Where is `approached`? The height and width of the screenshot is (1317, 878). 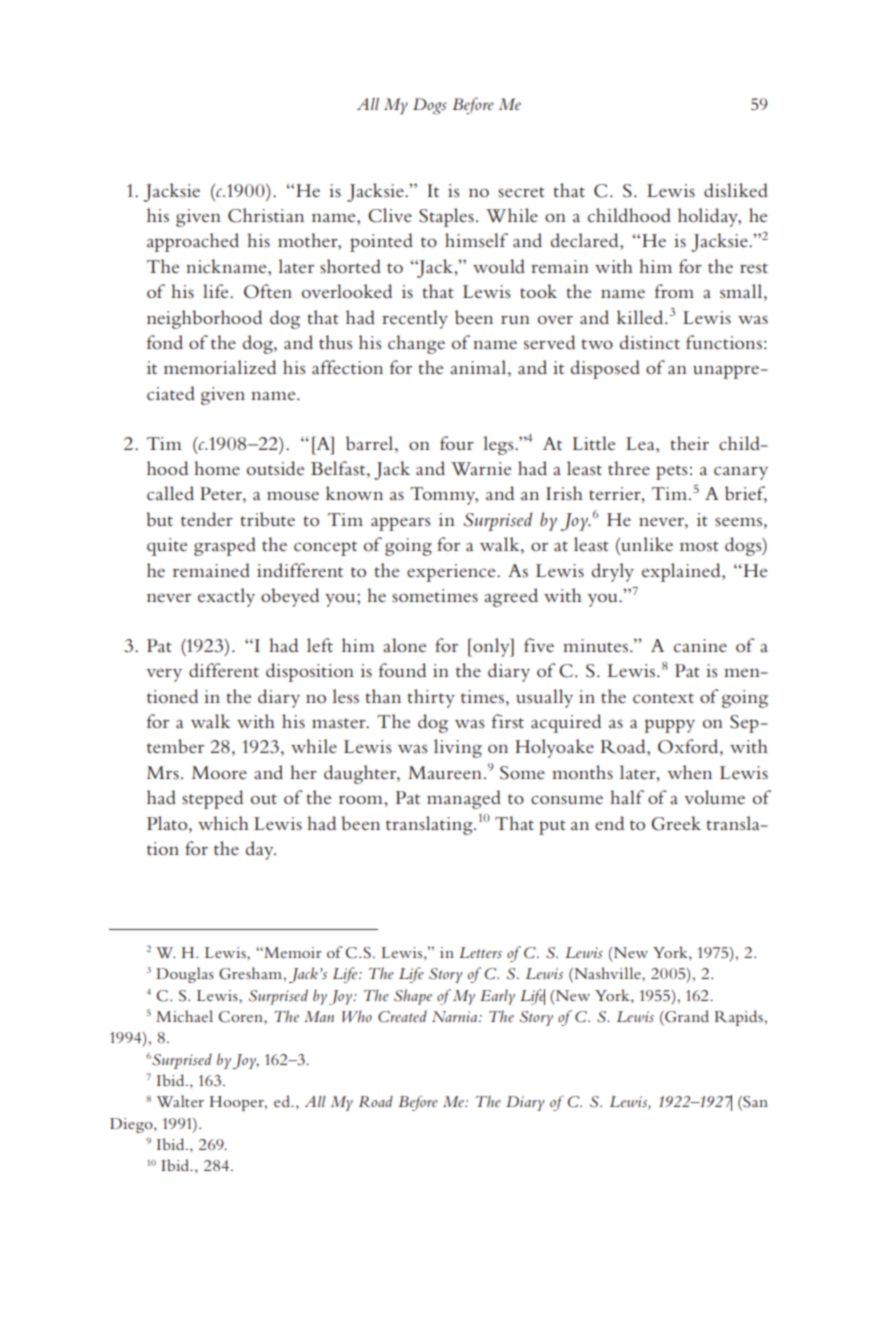 approached is located at coordinates (193, 242).
